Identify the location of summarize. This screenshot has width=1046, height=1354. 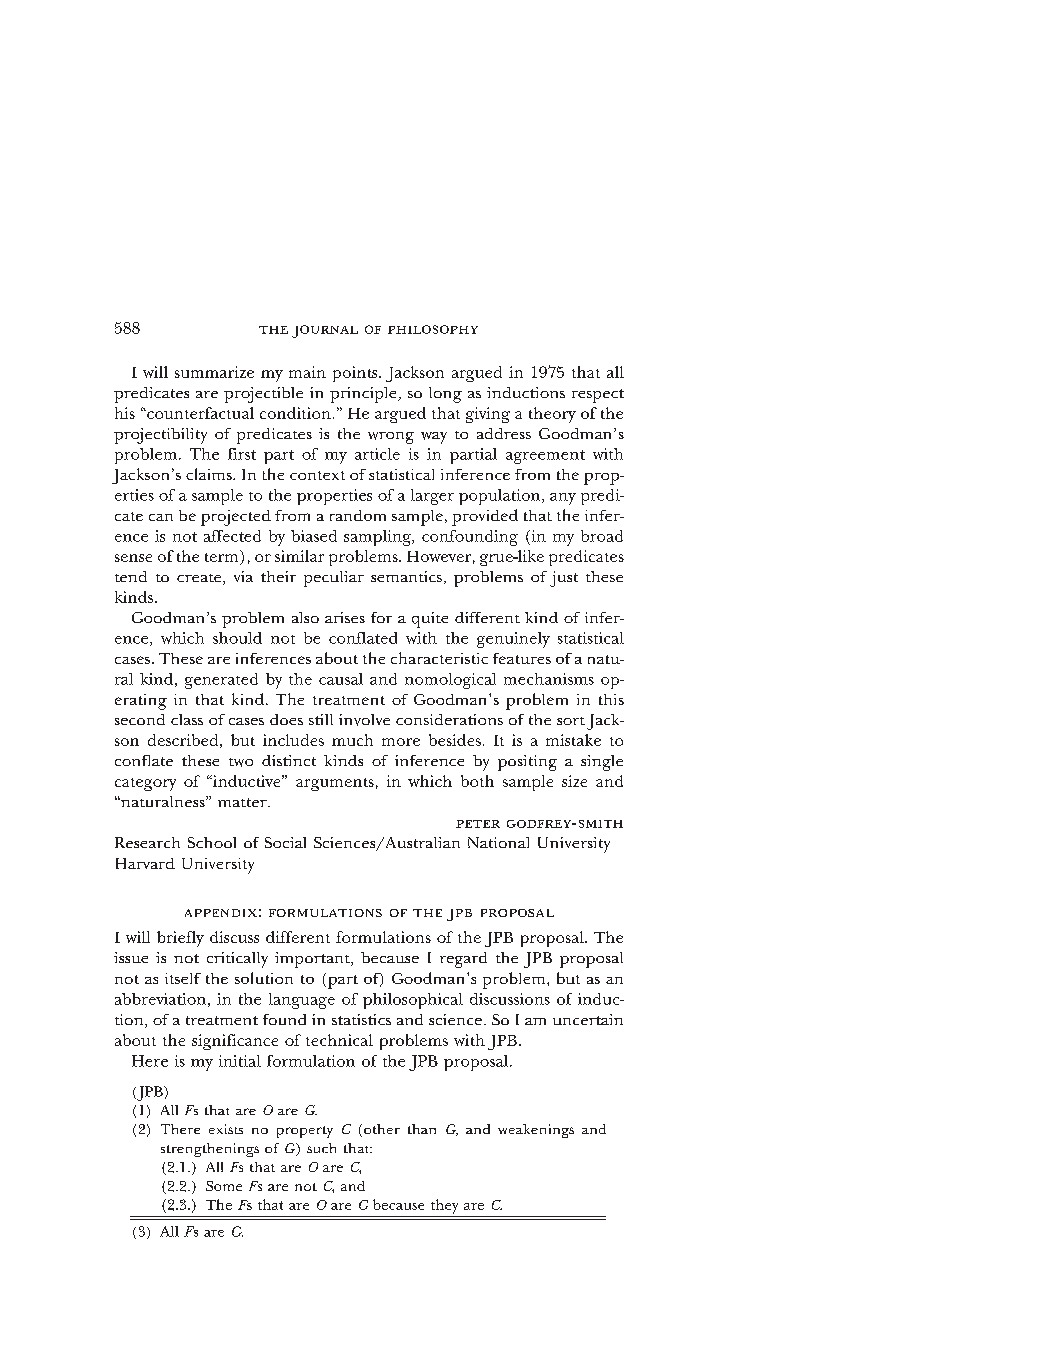
(214, 372).
